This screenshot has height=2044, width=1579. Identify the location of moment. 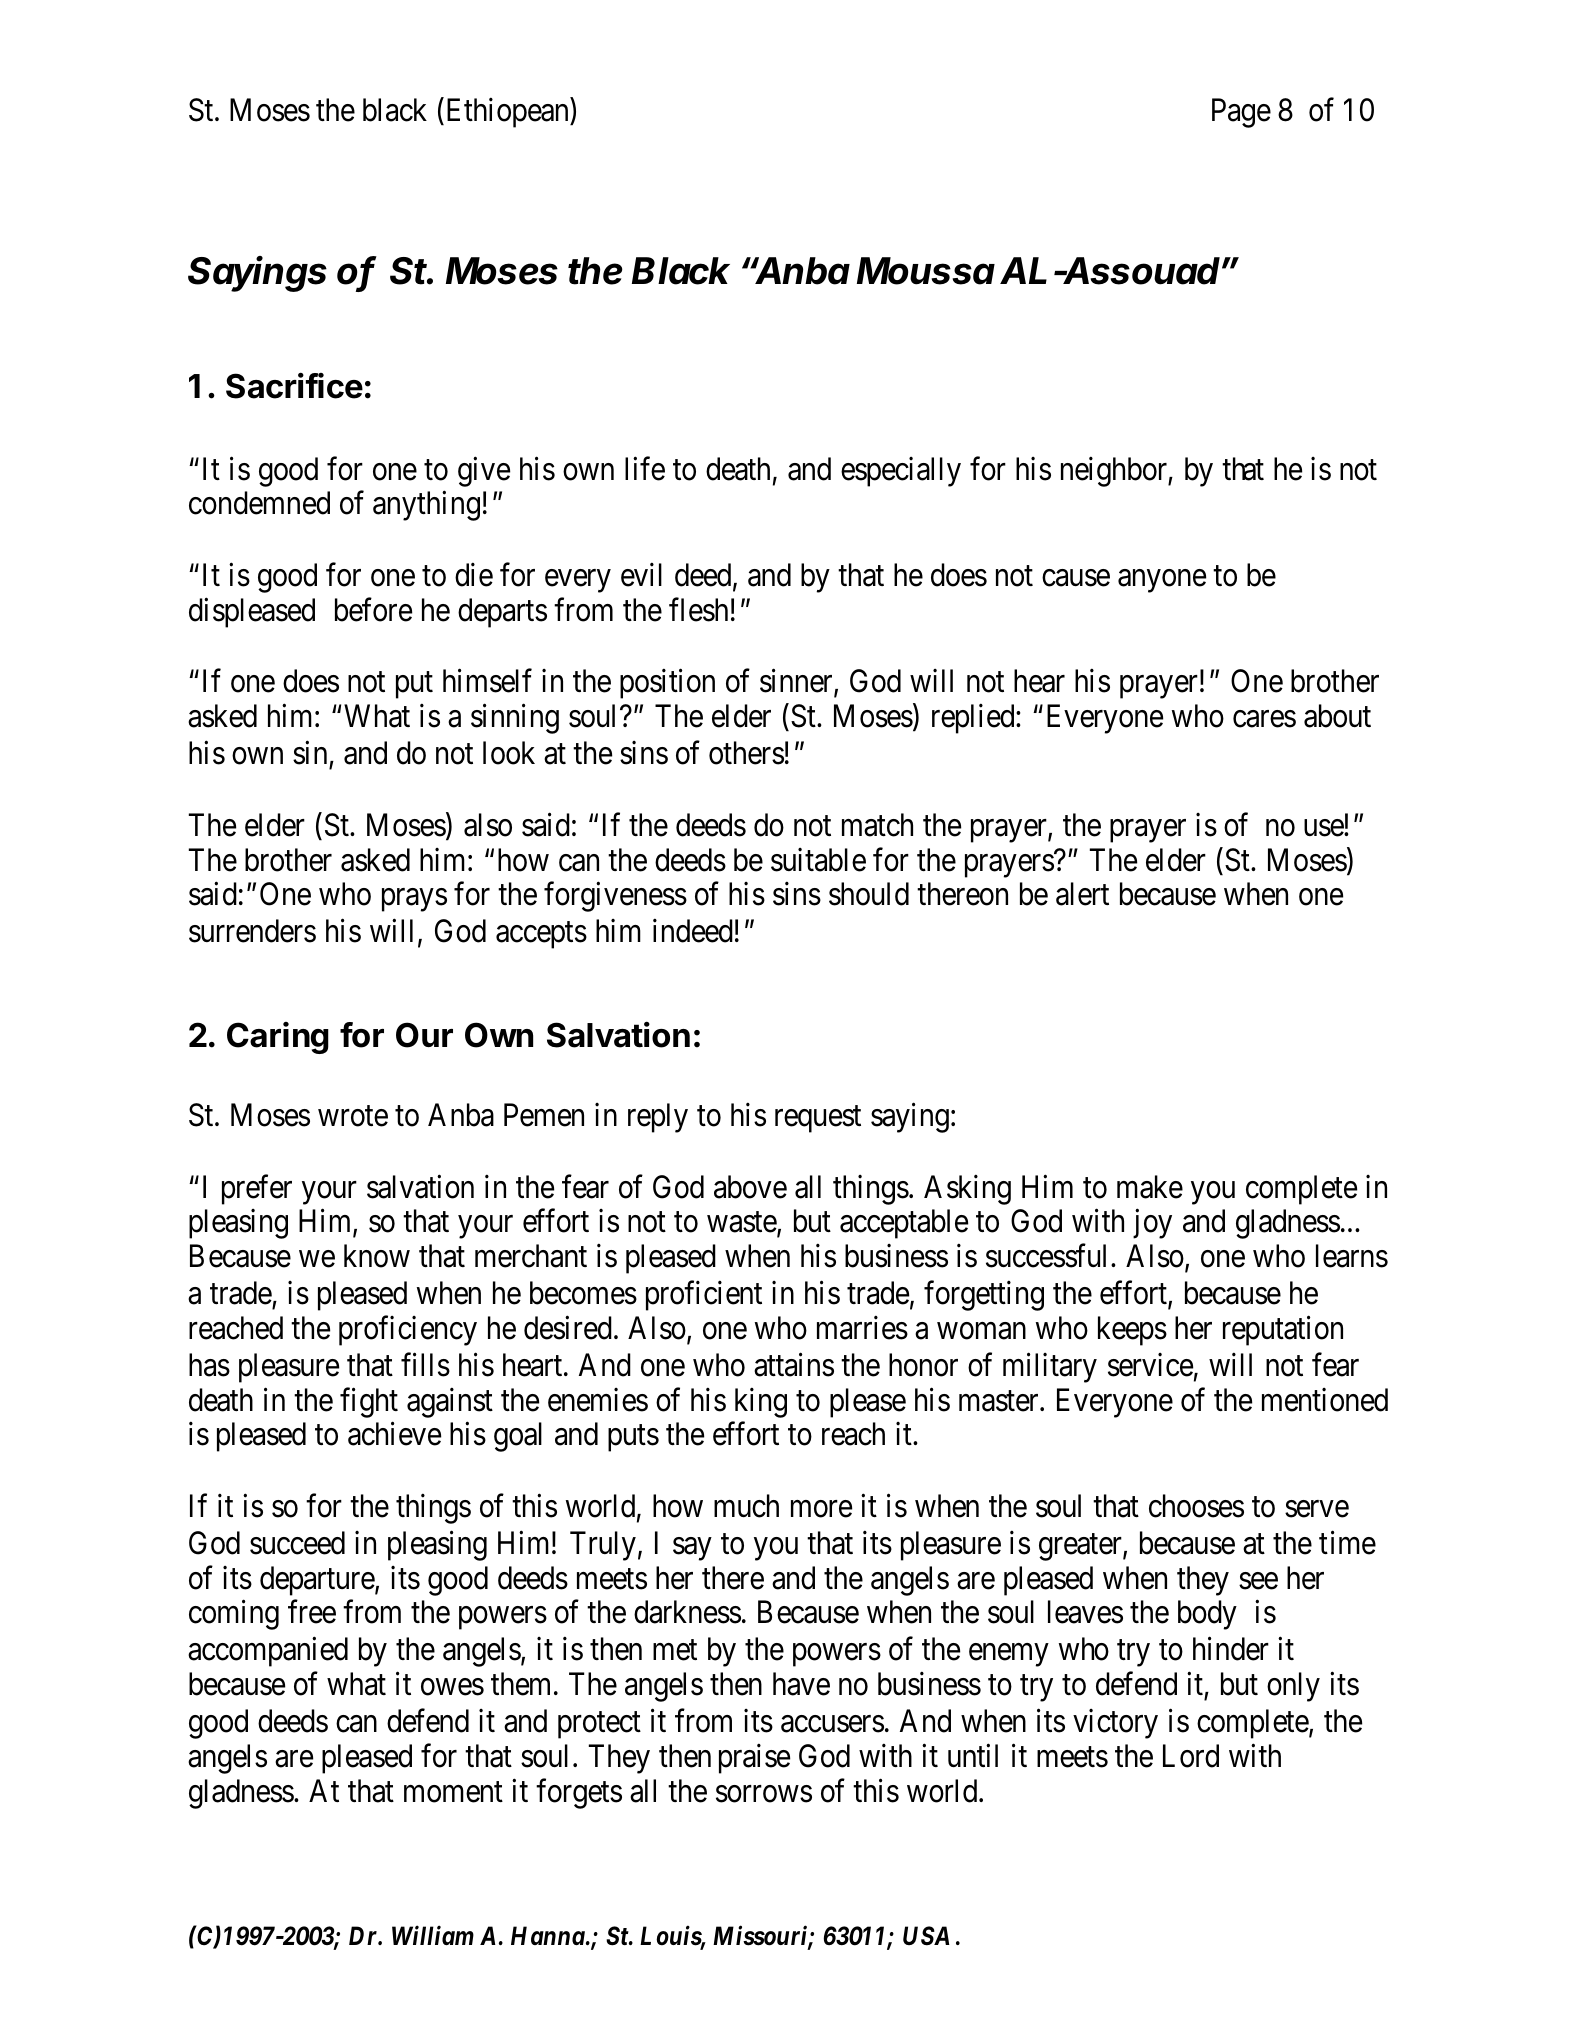
(453, 1792).
